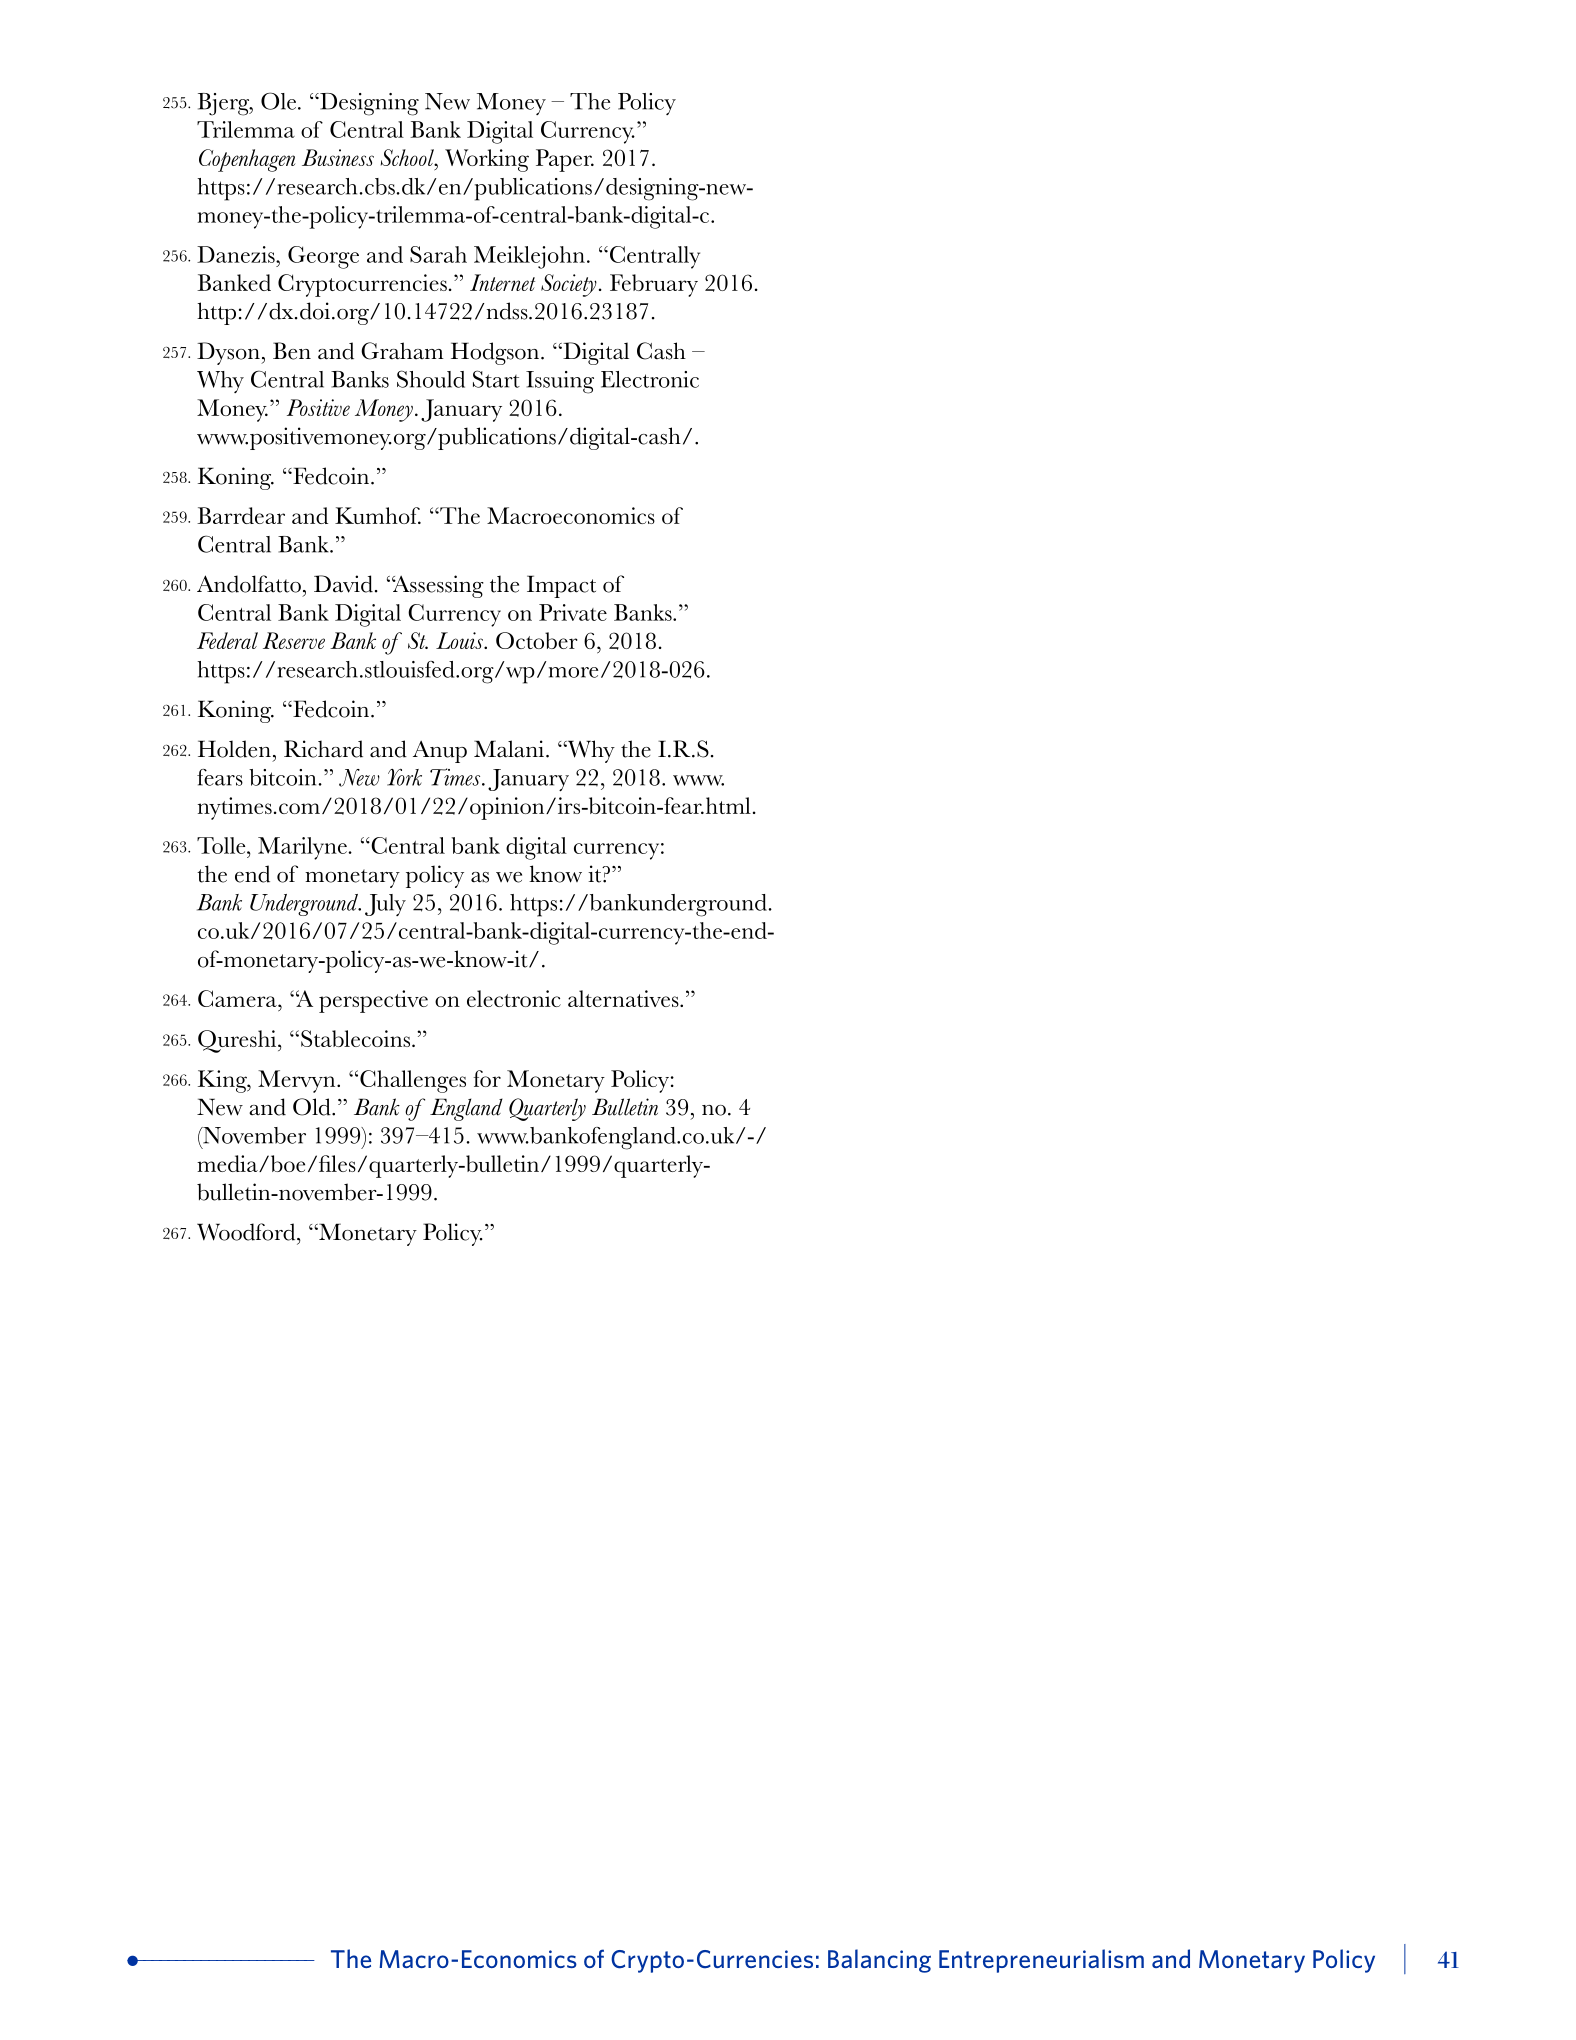 This screenshot has width=1576, height=2040. Describe the element at coordinates (879, 1961) in the screenshot. I see `Balancing` at that location.
